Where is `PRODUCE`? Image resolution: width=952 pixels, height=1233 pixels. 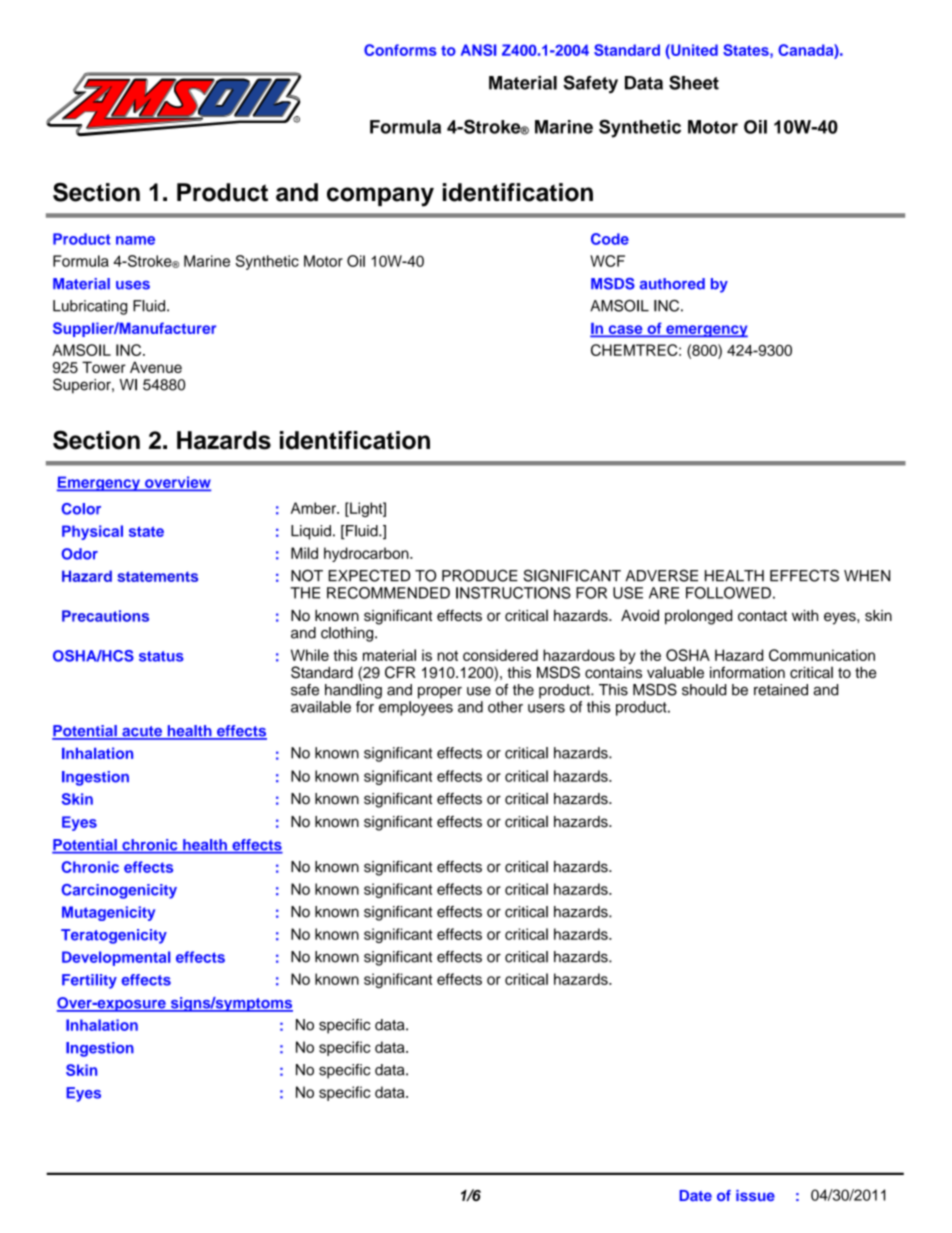 PRODUCE is located at coordinates (480, 575).
